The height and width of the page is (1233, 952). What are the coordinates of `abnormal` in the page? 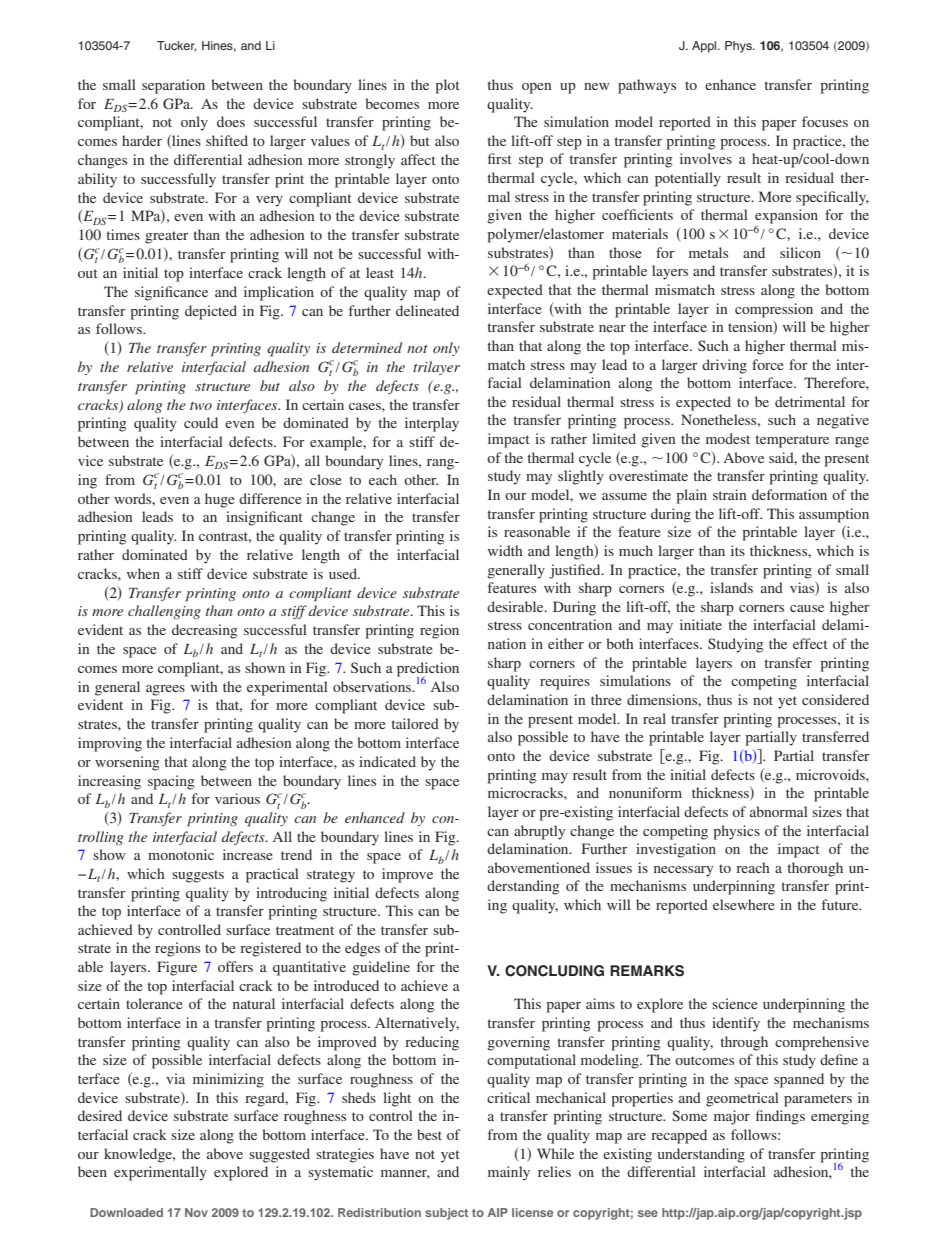 It's located at (779, 811).
